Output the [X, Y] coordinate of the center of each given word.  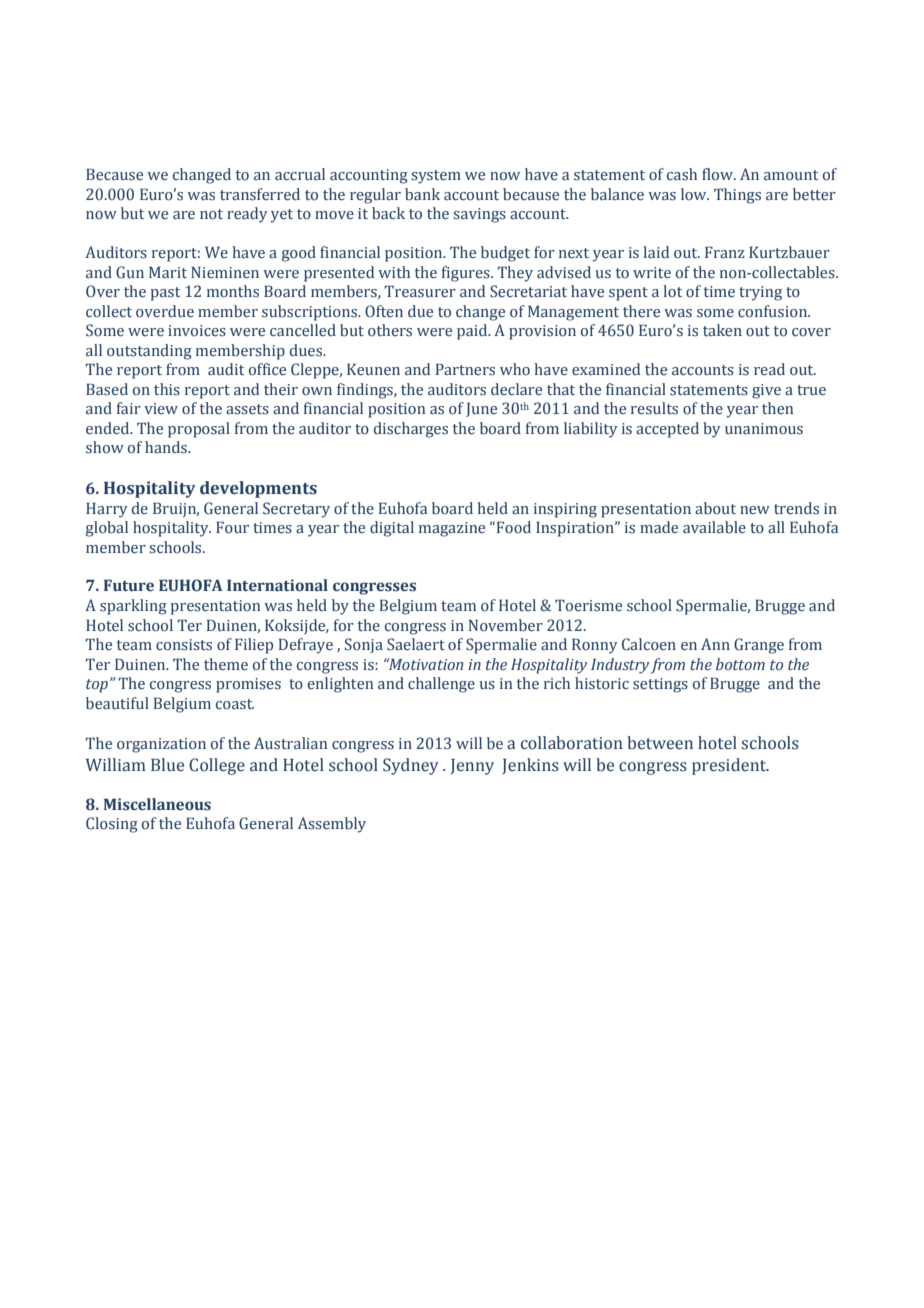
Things [737, 196]
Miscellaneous [157, 804]
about [715, 508]
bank [422, 194]
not [211, 214]
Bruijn [176, 510]
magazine [452, 529]
